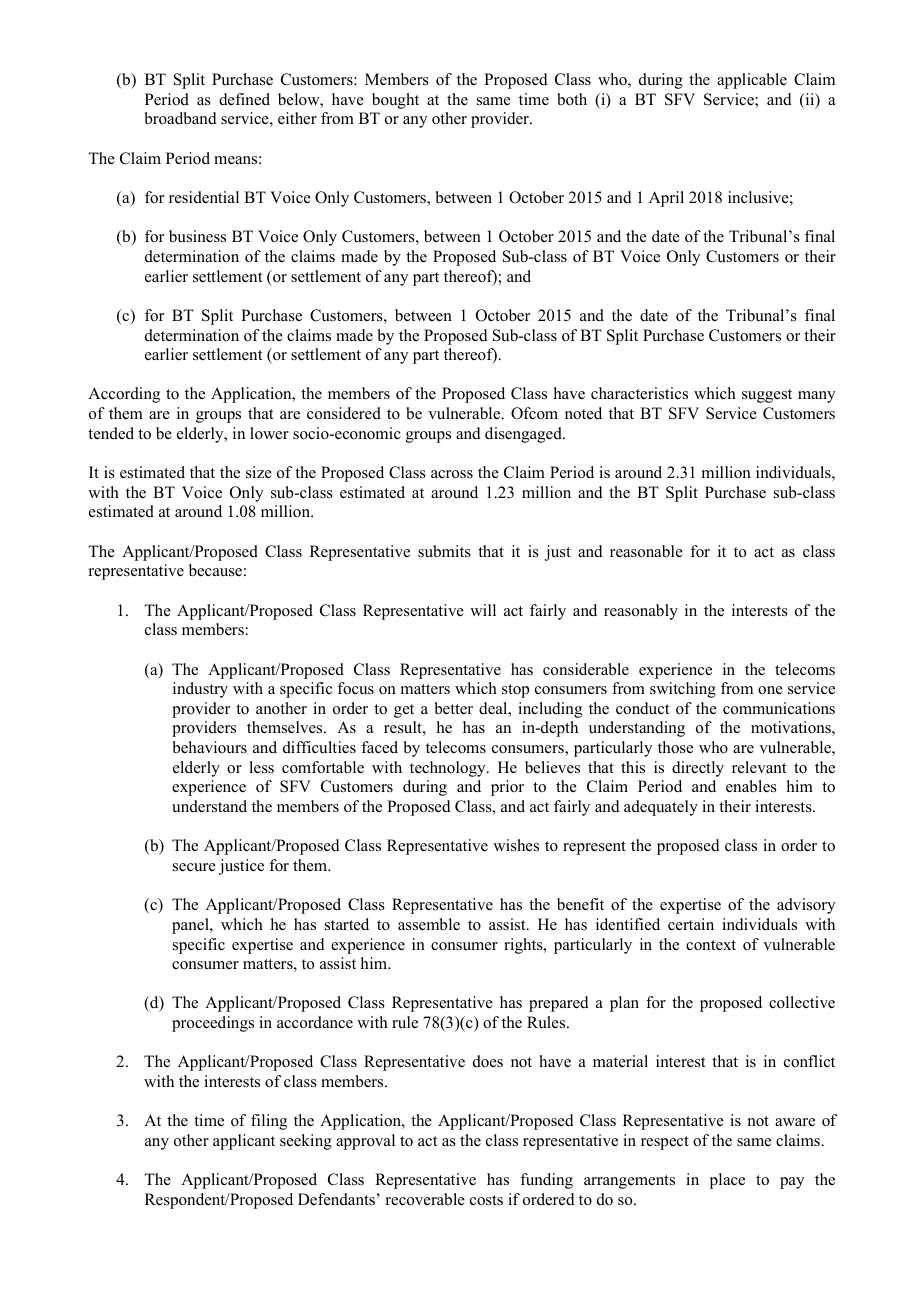 The height and width of the screenshot is (1308, 924). I want to click on industry, so click(200, 690).
